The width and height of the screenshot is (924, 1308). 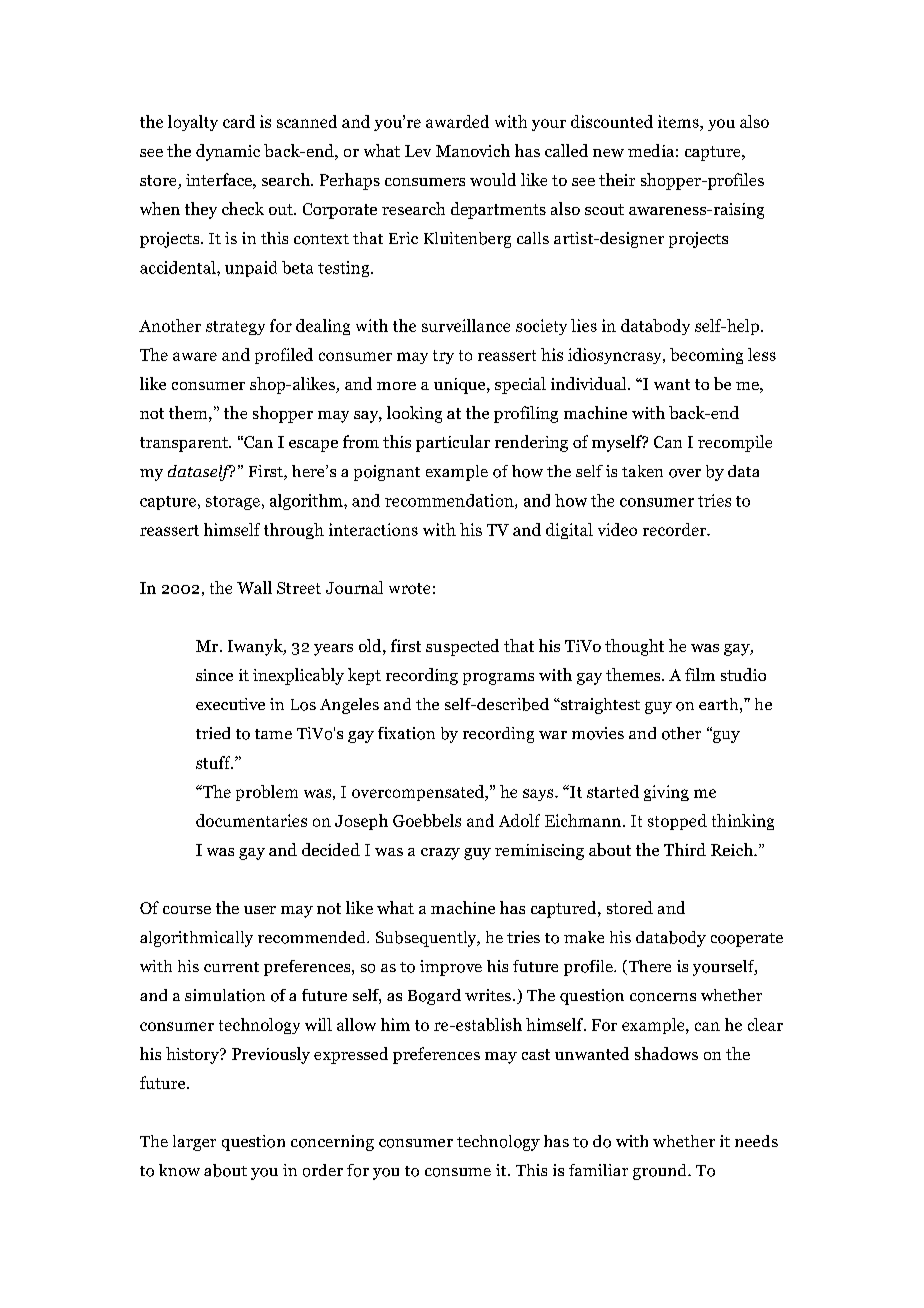 What do you see at coordinates (679, 121) in the screenshot?
I see `items` at bounding box center [679, 121].
